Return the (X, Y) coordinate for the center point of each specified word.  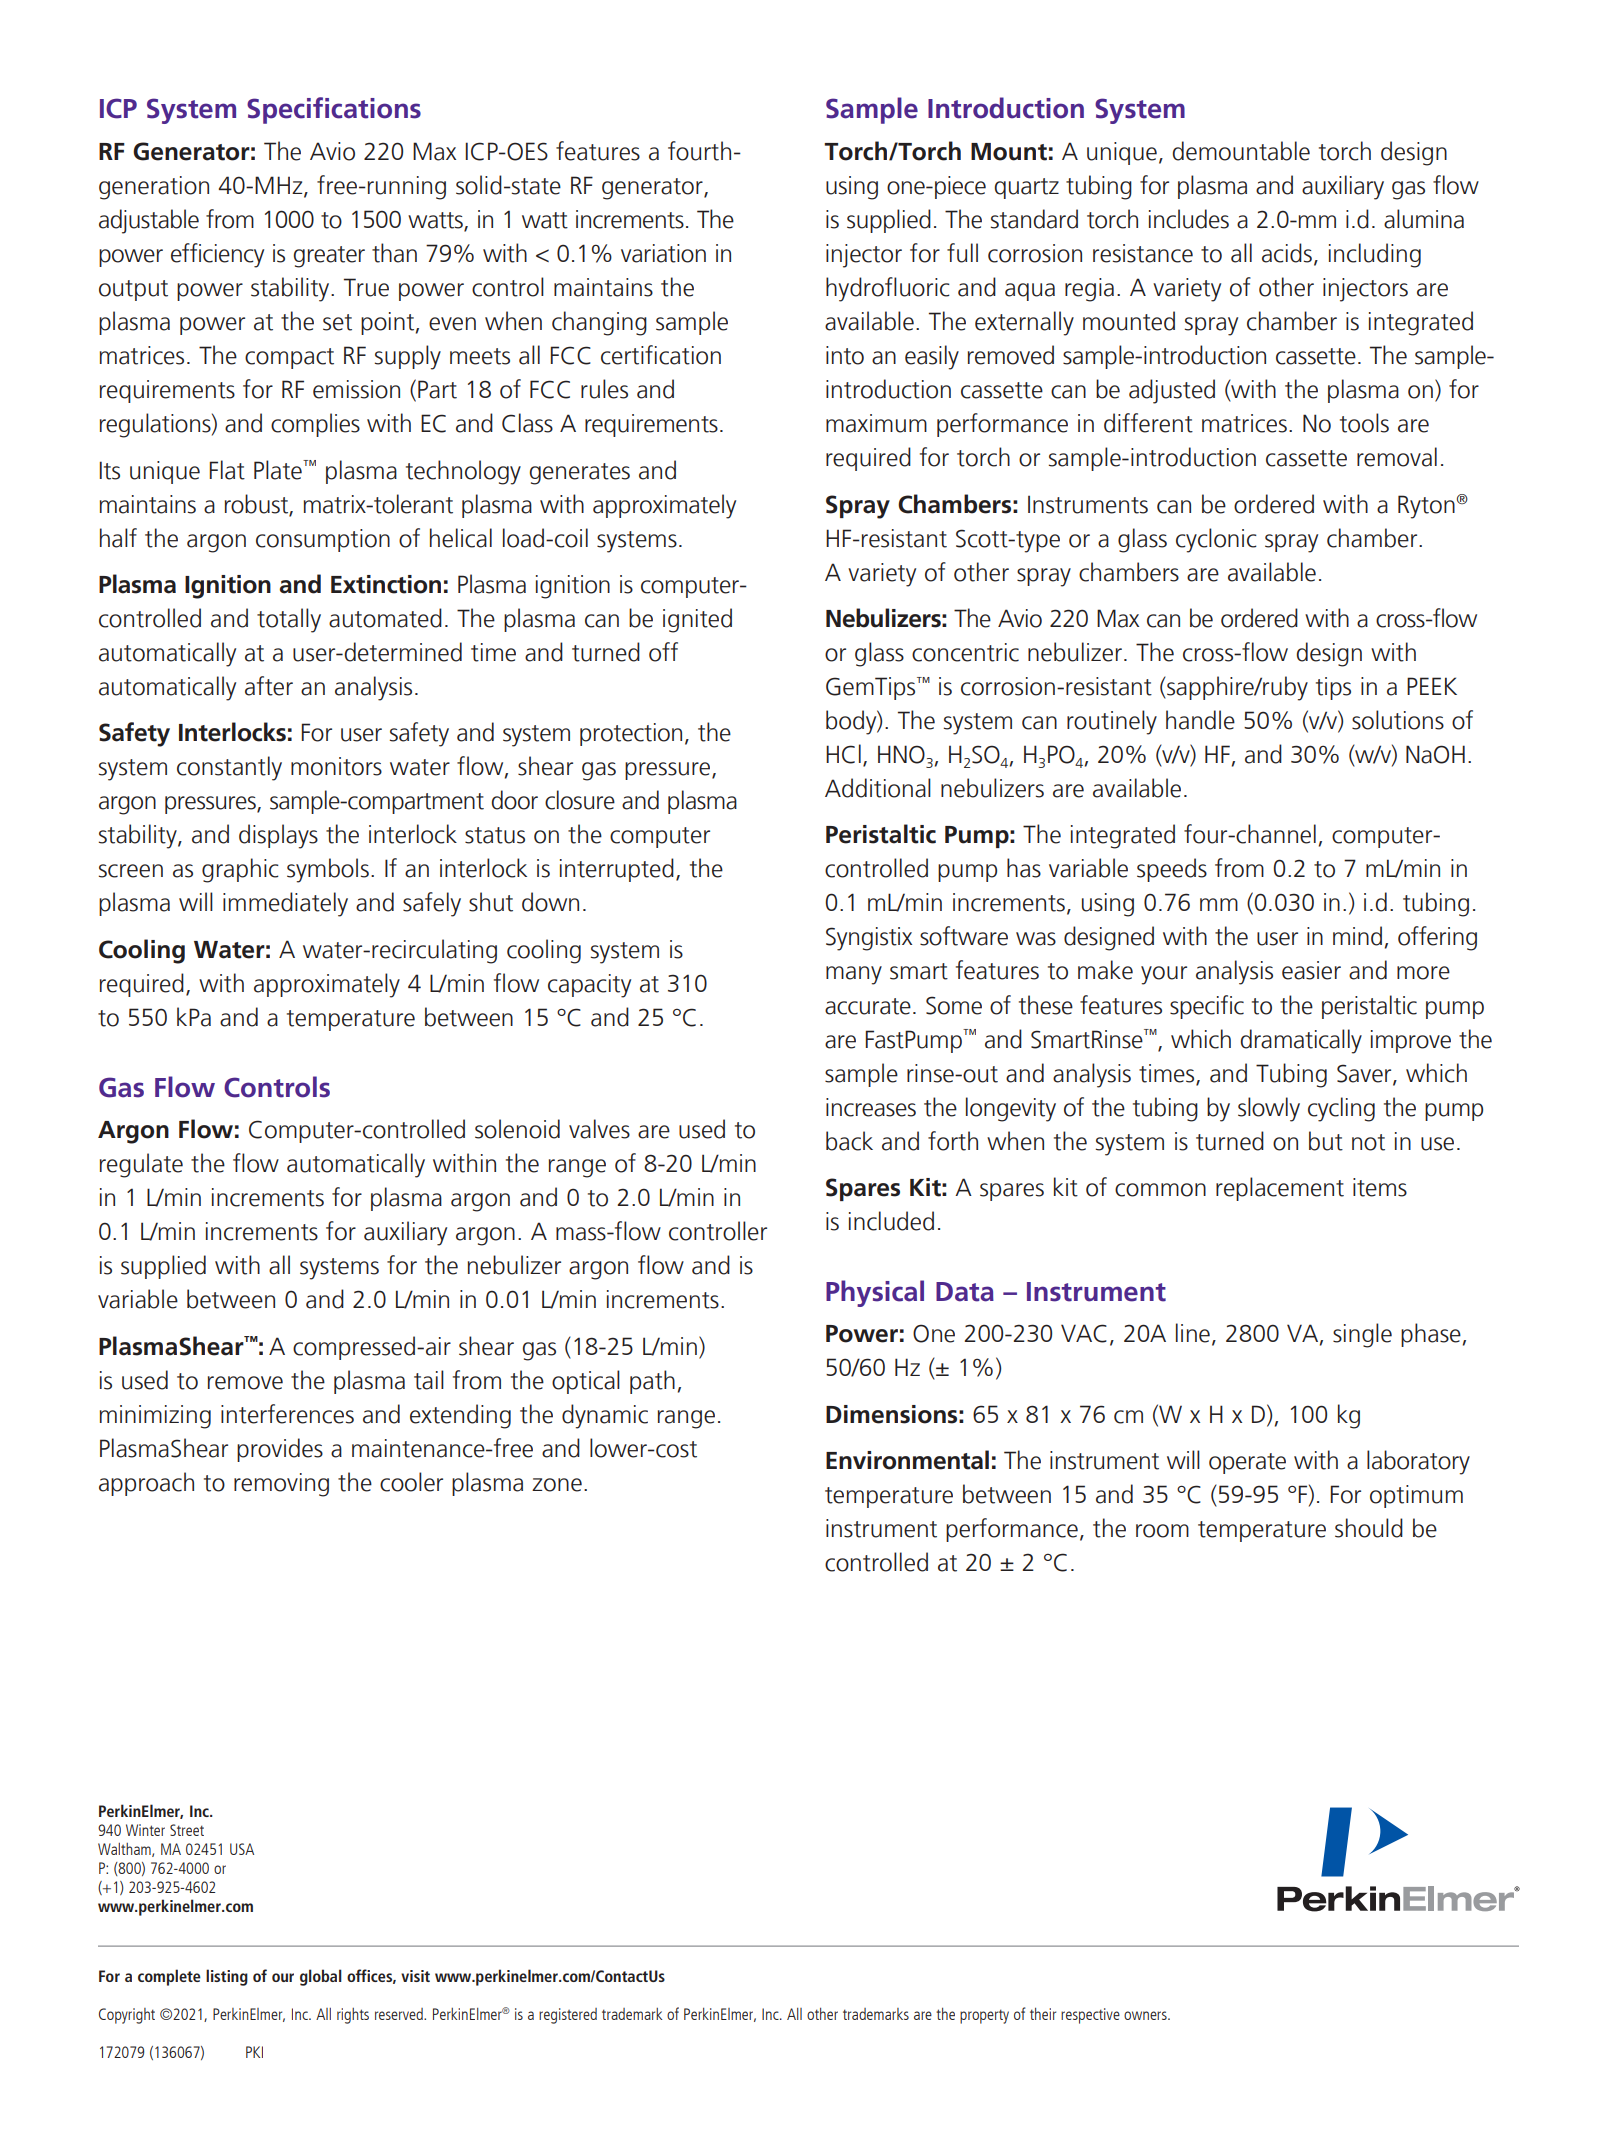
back (849, 1141)
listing (227, 1977)
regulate (141, 1165)
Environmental (907, 1460)
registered (568, 2016)
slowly (1269, 1109)
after (269, 686)
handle (1200, 720)
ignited (697, 620)
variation (663, 253)
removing (281, 1485)
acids (1287, 253)
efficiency (217, 255)
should (1369, 1528)
